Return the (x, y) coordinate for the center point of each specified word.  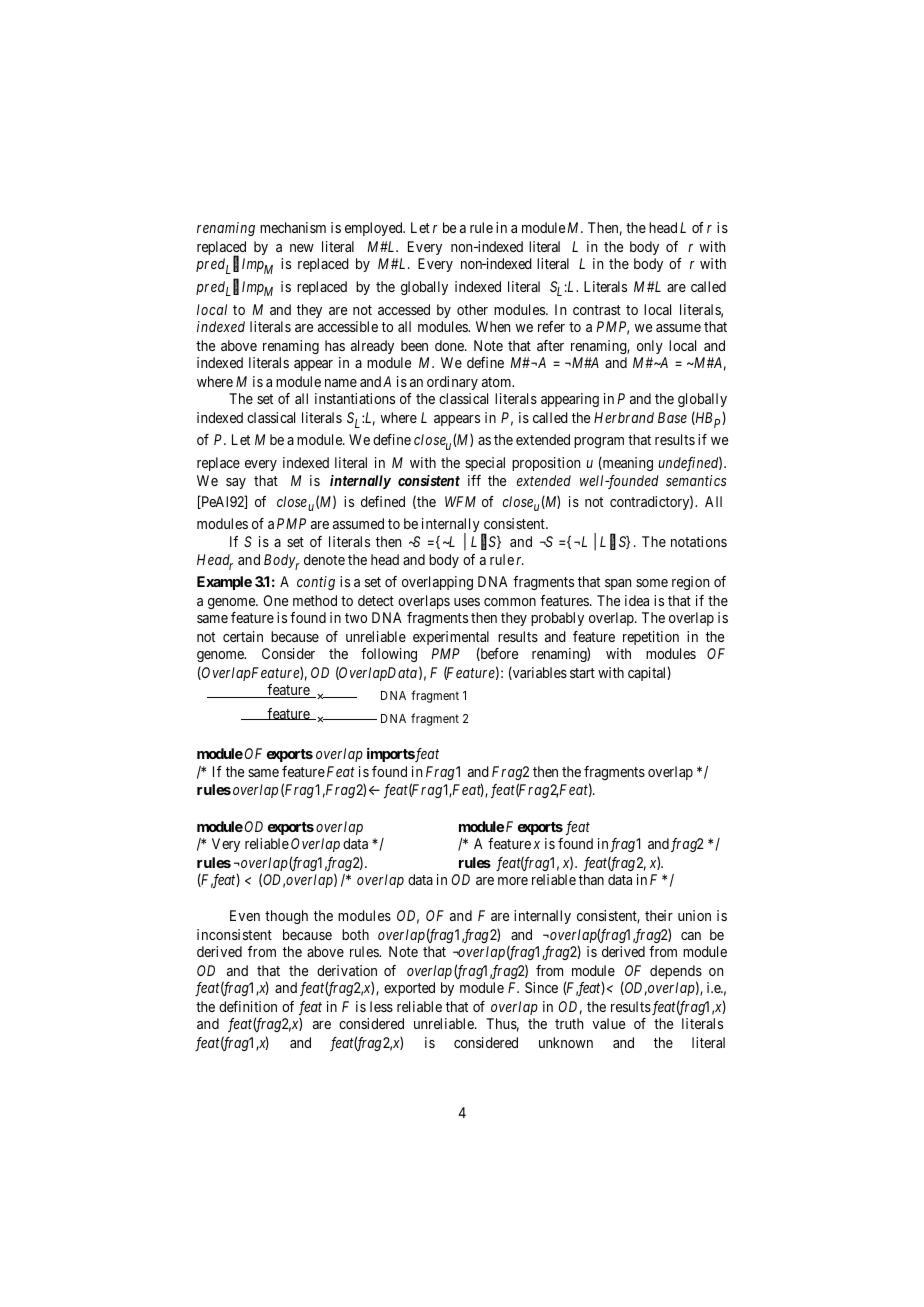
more (513, 881)
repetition (651, 638)
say (236, 483)
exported (409, 989)
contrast (597, 310)
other (472, 309)
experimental (451, 638)
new (302, 248)
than (591, 879)
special (485, 464)
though (286, 917)
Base (672, 417)
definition (248, 1006)
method (315, 600)
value (608, 1023)
